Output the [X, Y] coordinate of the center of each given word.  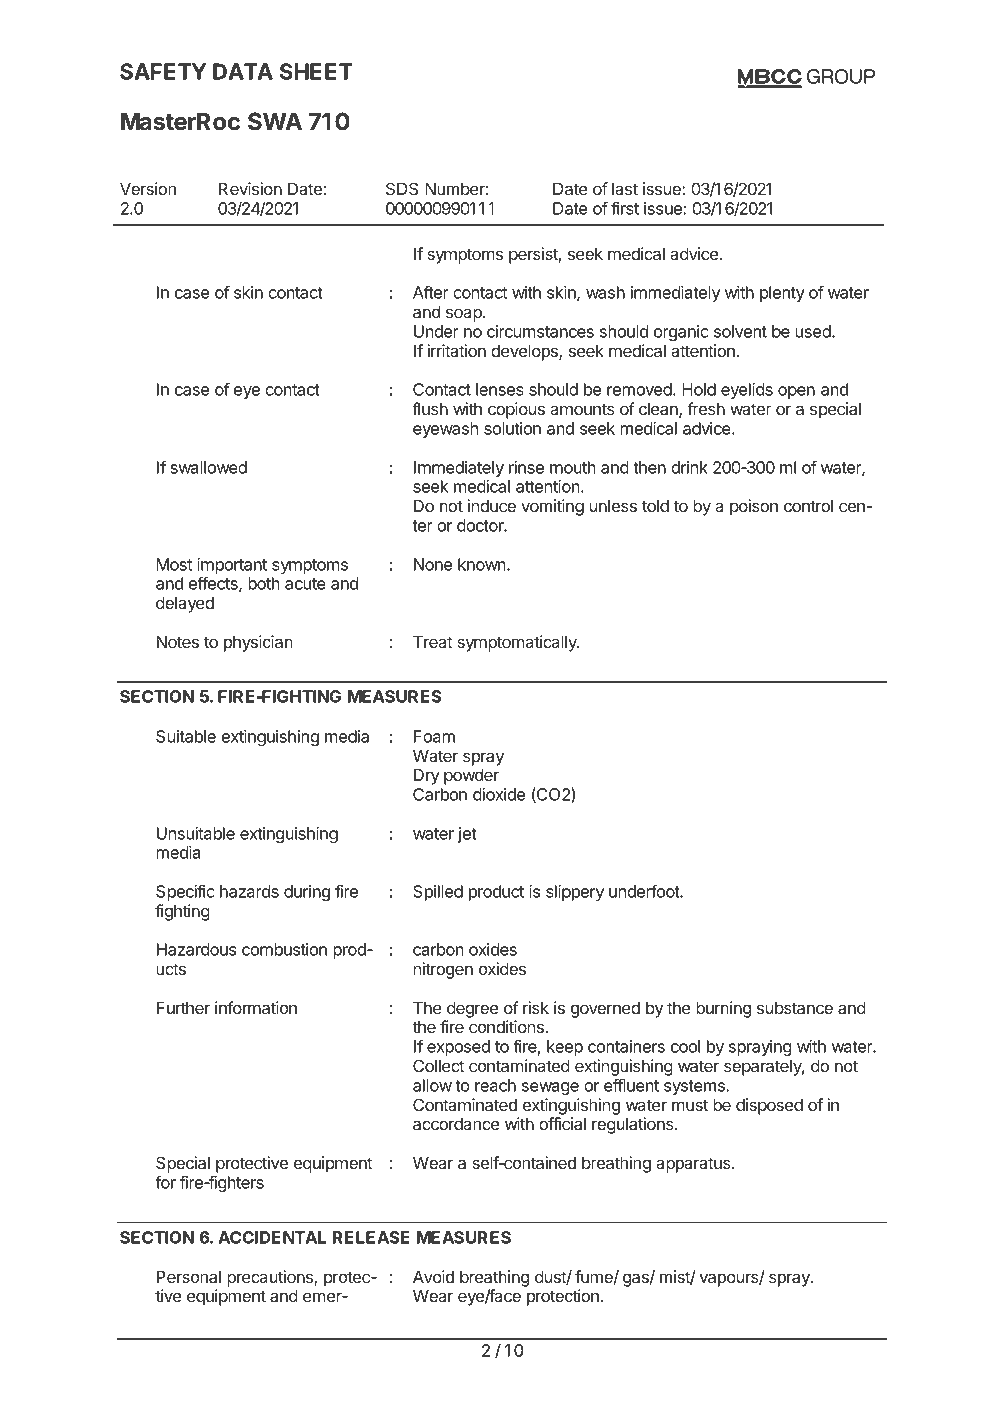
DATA [243, 71]
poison [754, 507]
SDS [402, 189]
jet [467, 835]
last [625, 188]
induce [492, 505]
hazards [249, 891]
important [232, 566]
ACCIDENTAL [272, 1237]
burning [723, 1009]
